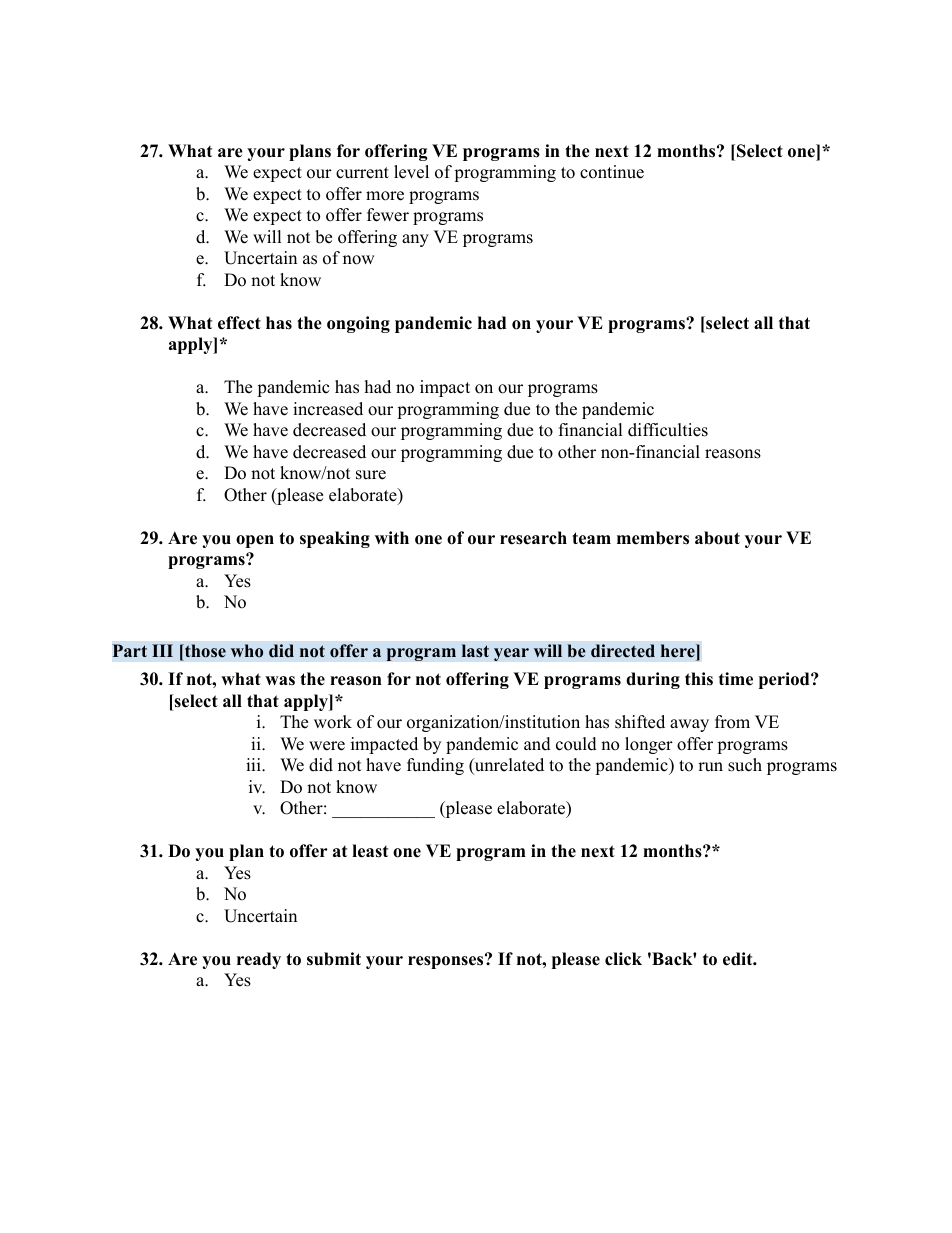 The image size is (952, 1233). I want to click on continue, so click(612, 172).
